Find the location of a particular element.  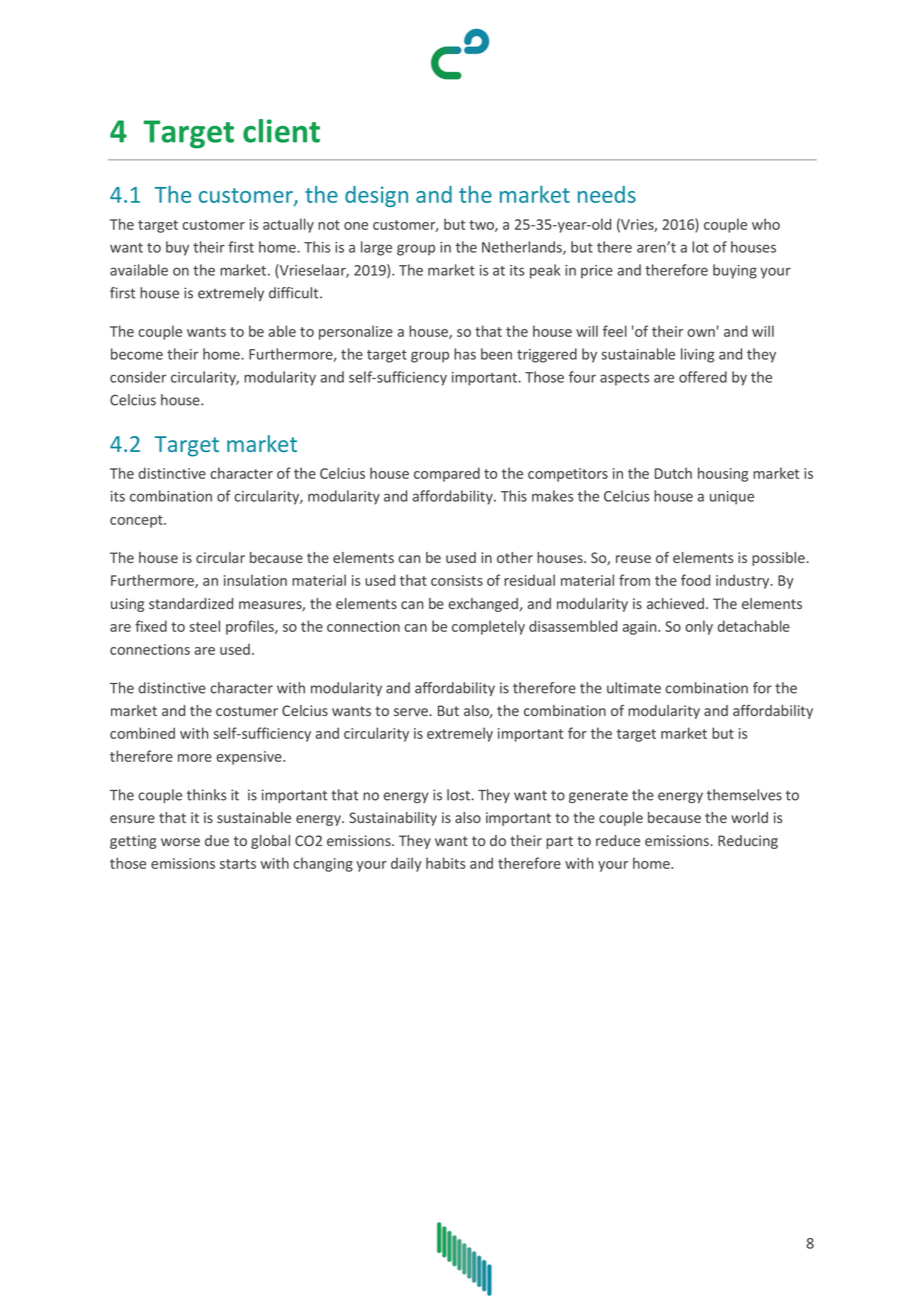

design is located at coordinates (376, 196).
